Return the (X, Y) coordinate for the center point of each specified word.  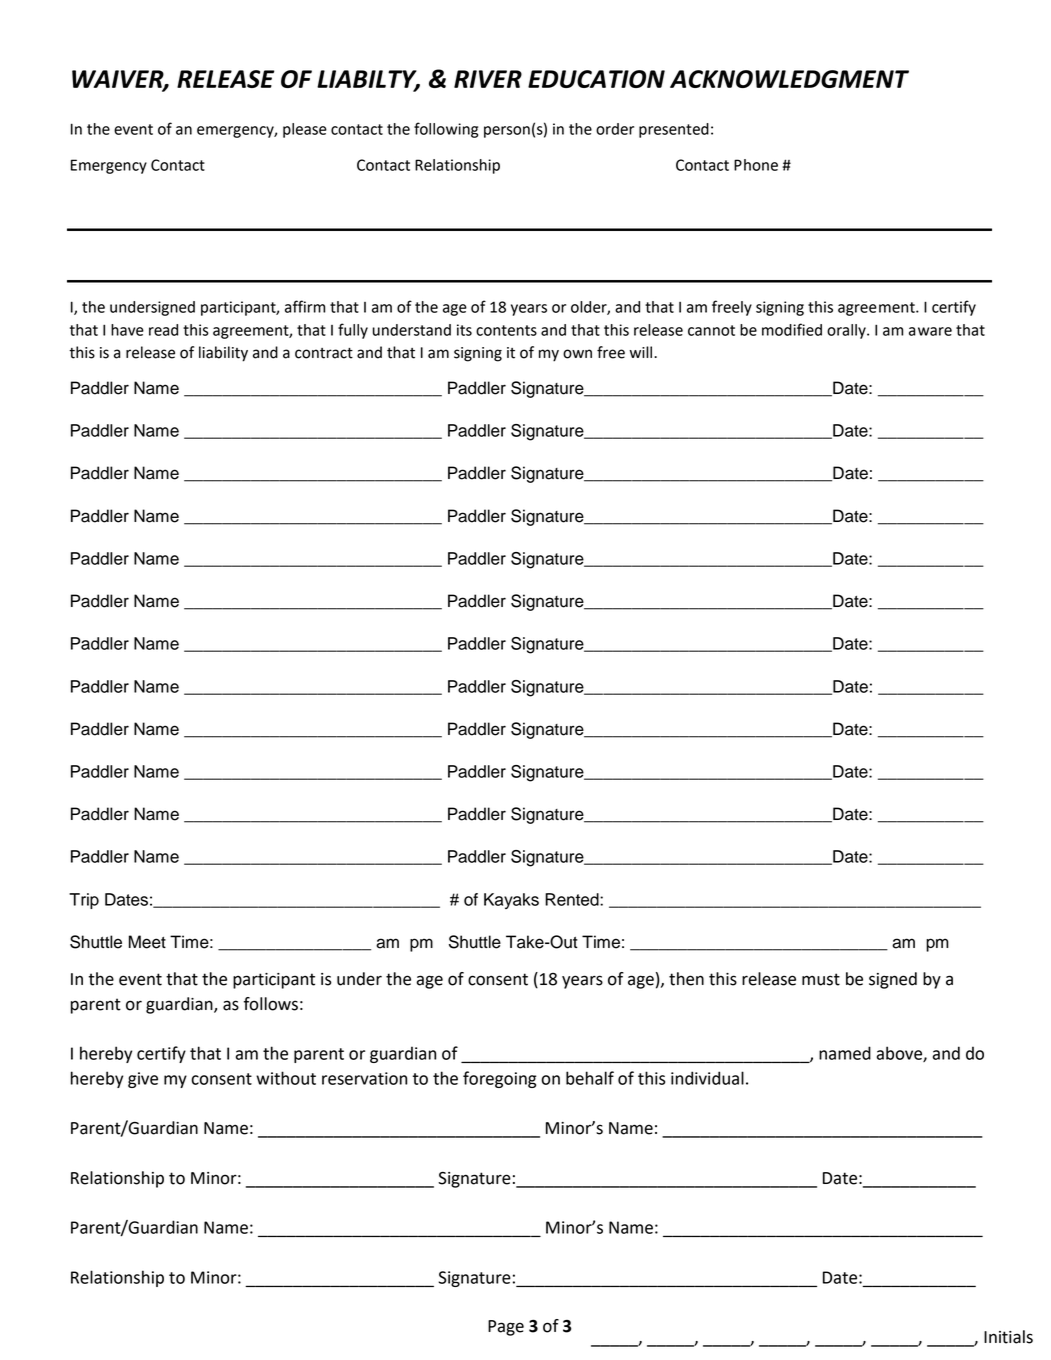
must (821, 979)
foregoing (500, 1079)
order (615, 129)
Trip (84, 901)
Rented (573, 899)
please (305, 130)
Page (506, 1328)
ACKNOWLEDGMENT (789, 79)
